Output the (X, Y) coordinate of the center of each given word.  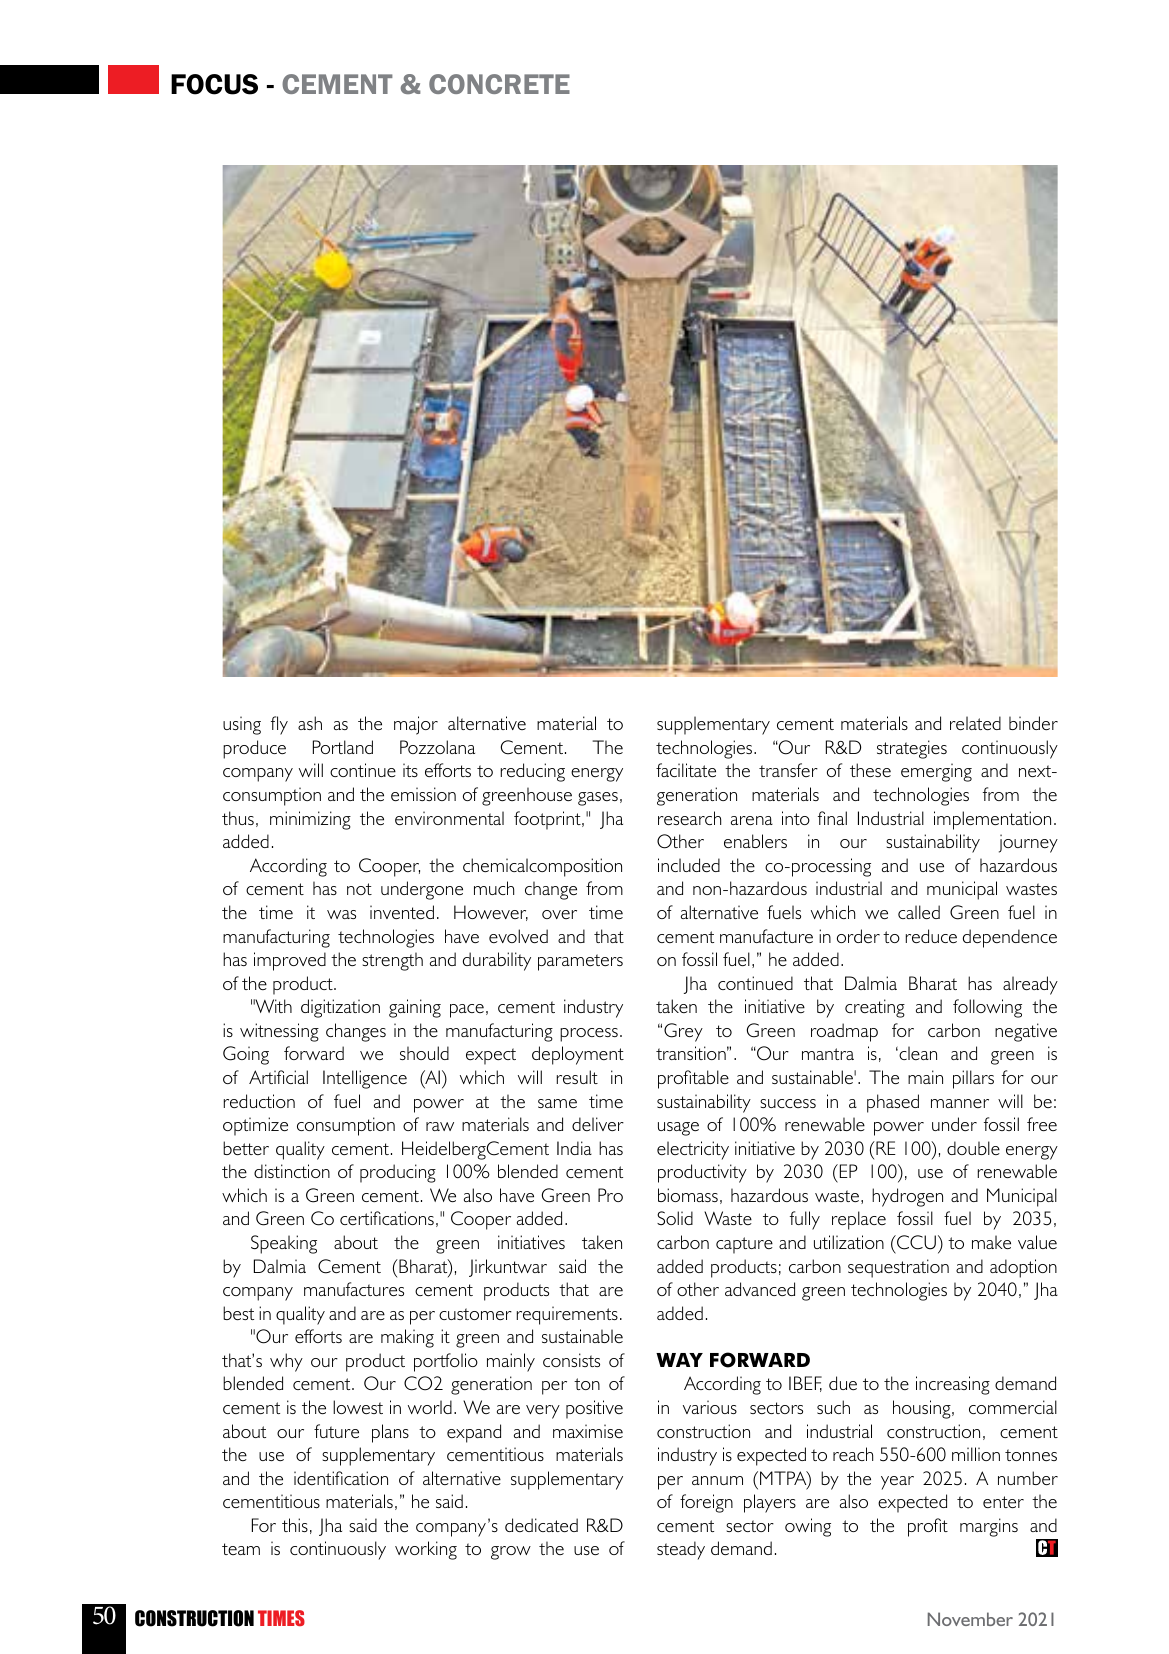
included (689, 865)
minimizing (310, 820)
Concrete (499, 84)
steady (681, 1550)
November (970, 1619)
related (975, 723)
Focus (214, 84)
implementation (992, 820)
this (295, 1525)
